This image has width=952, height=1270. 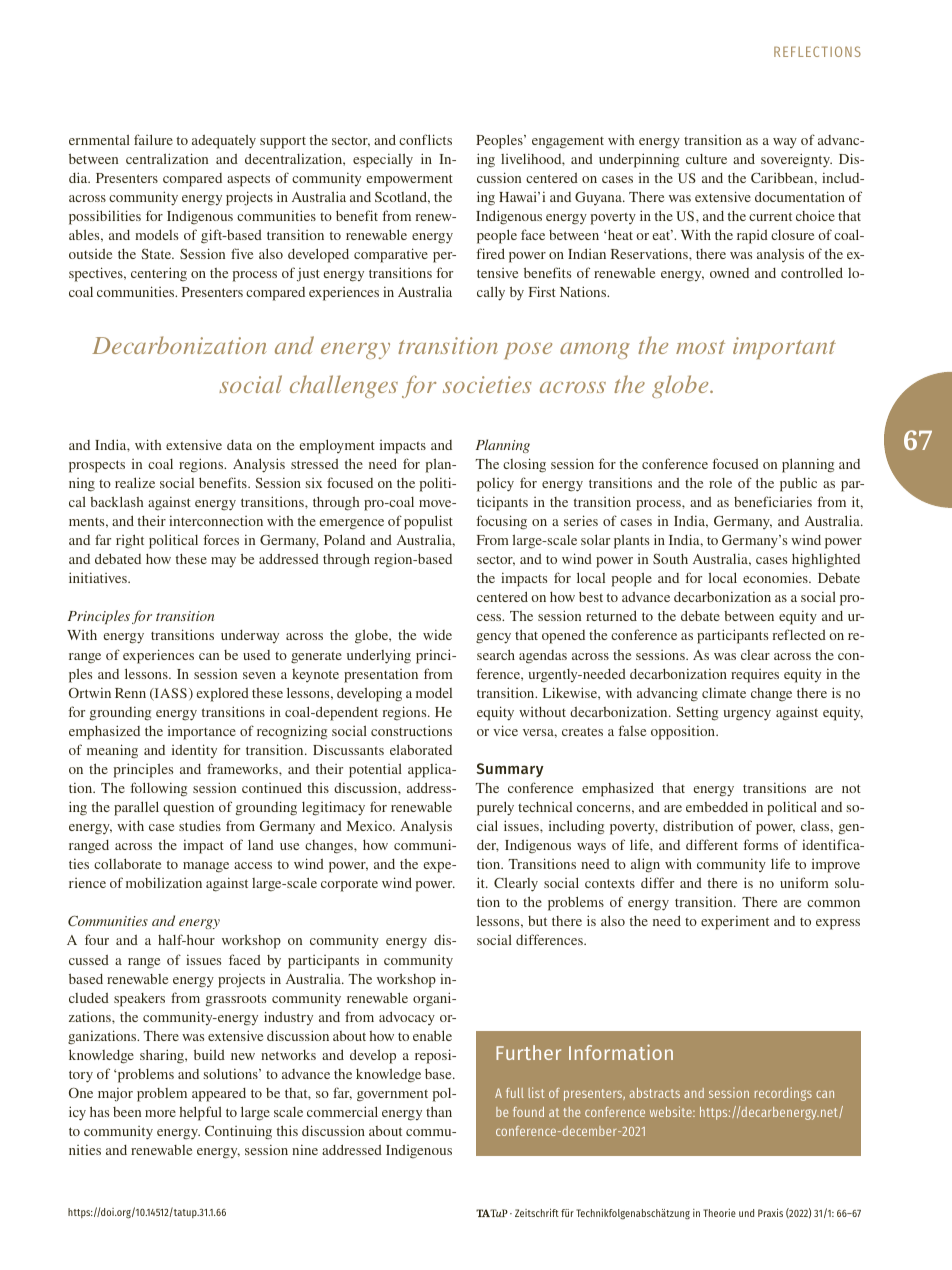 I want to click on corporate, so click(x=349, y=885).
